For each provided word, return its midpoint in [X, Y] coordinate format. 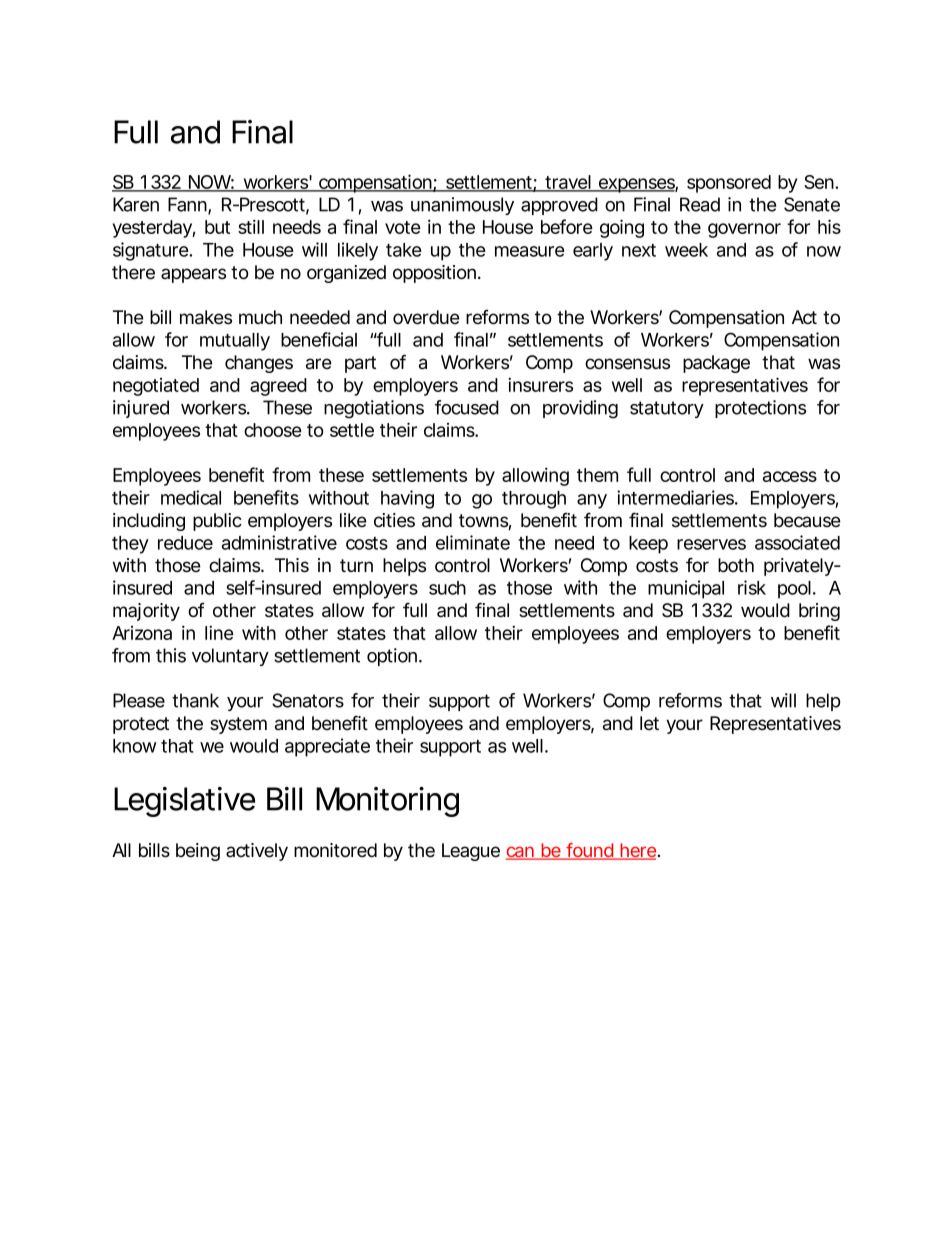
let [649, 723]
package [716, 364]
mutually [235, 342]
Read [700, 204]
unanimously [462, 206]
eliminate [473, 542]
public [217, 522]
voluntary [230, 657]
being [198, 852]
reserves [711, 544]
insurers [540, 384]
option [393, 657]
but [217, 227]
